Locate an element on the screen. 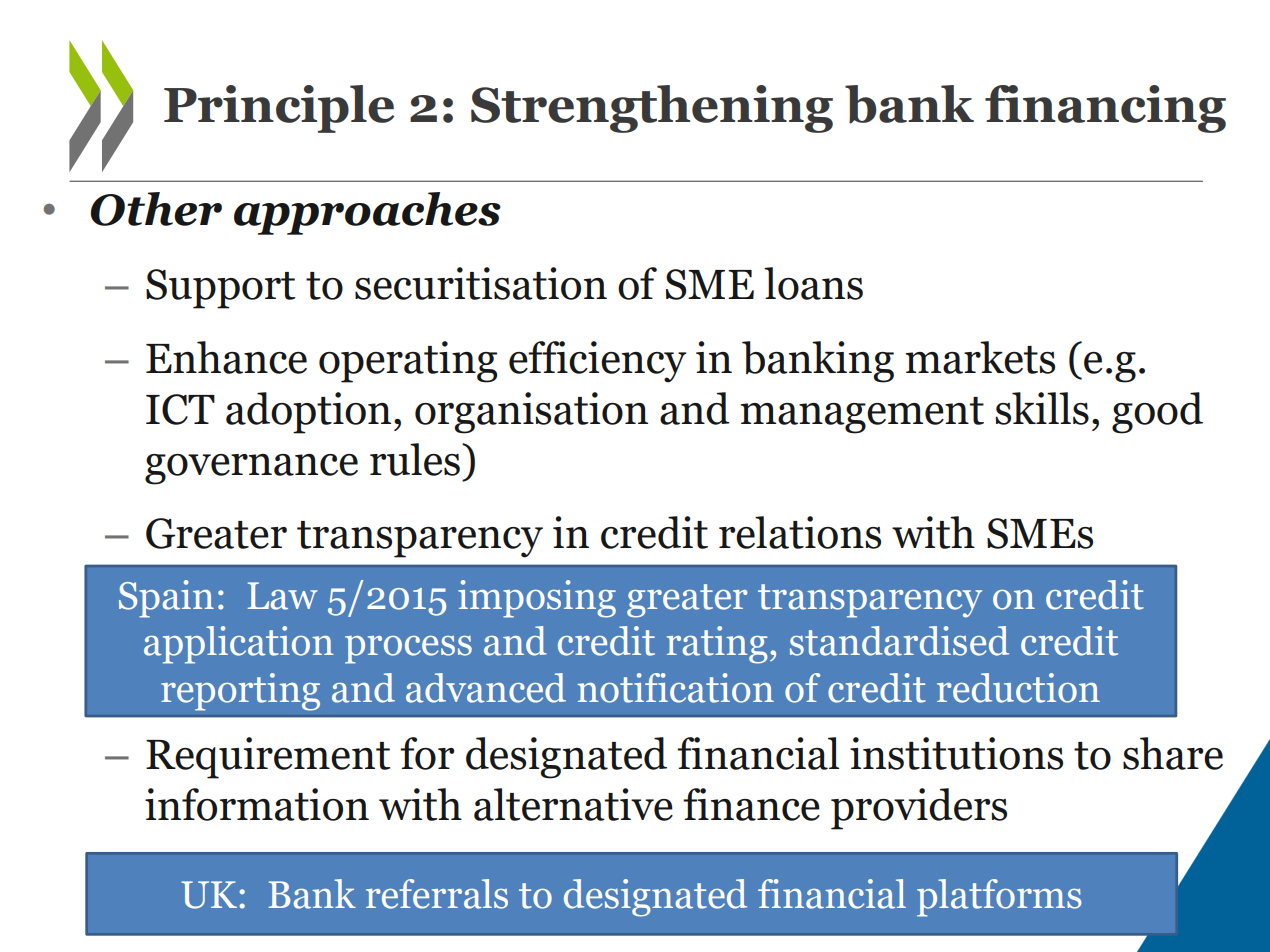  governance is located at coordinates (251, 469).
